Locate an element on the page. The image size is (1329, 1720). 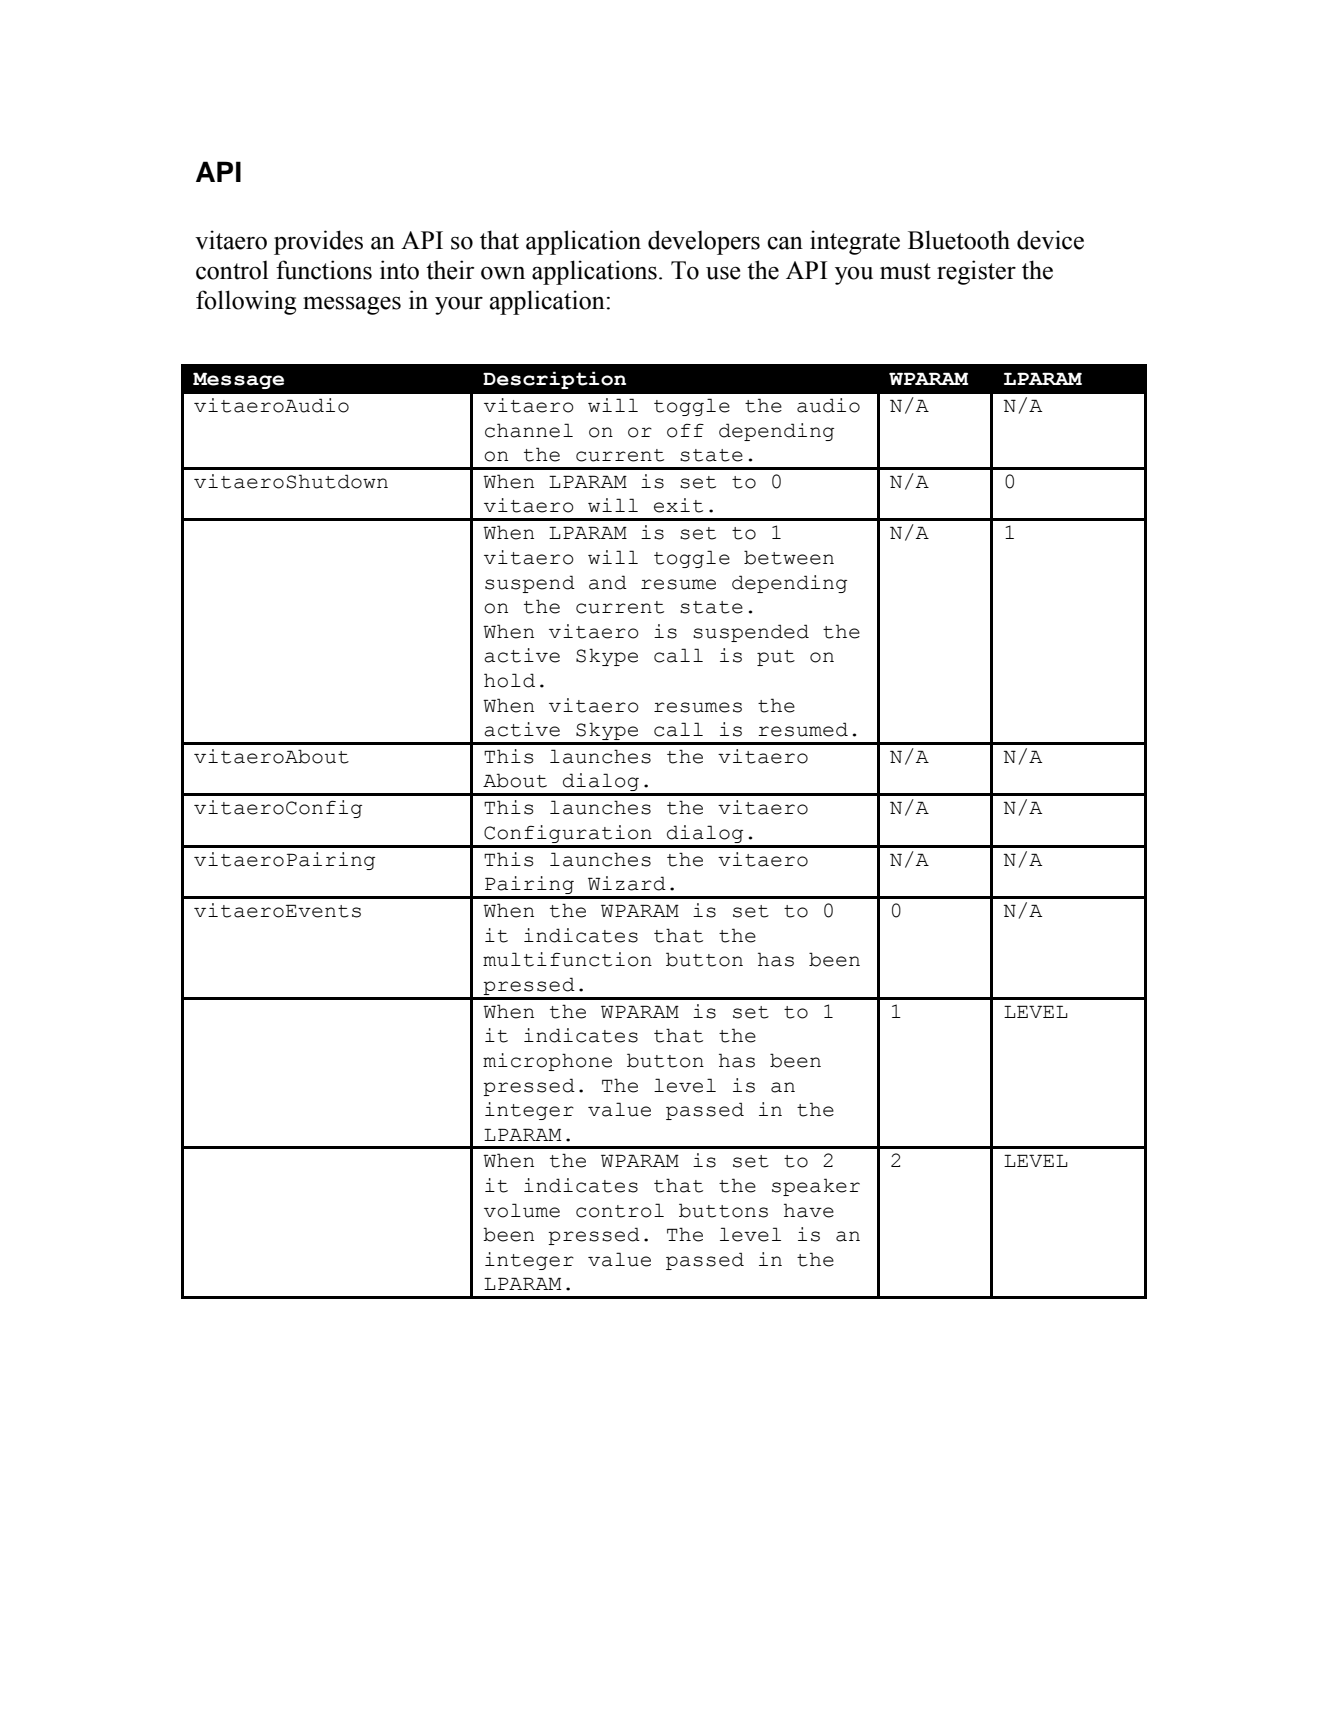
hold is located at coordinates (509, 680).
